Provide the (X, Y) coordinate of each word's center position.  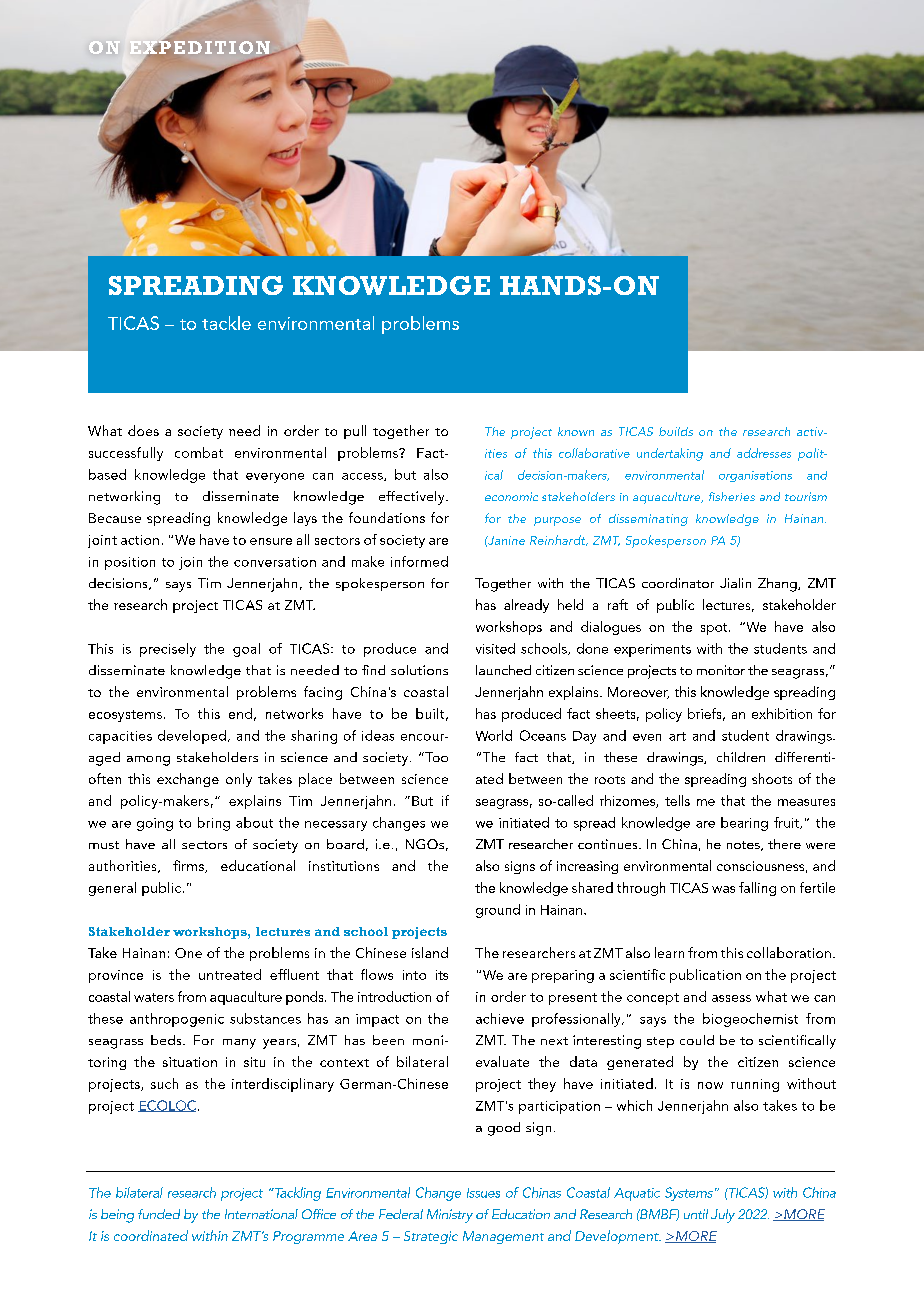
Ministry (450, 1216)
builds (676, 431)
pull (355, 432)
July (723, 1216)
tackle (226, 323)
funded (159, 1214)
